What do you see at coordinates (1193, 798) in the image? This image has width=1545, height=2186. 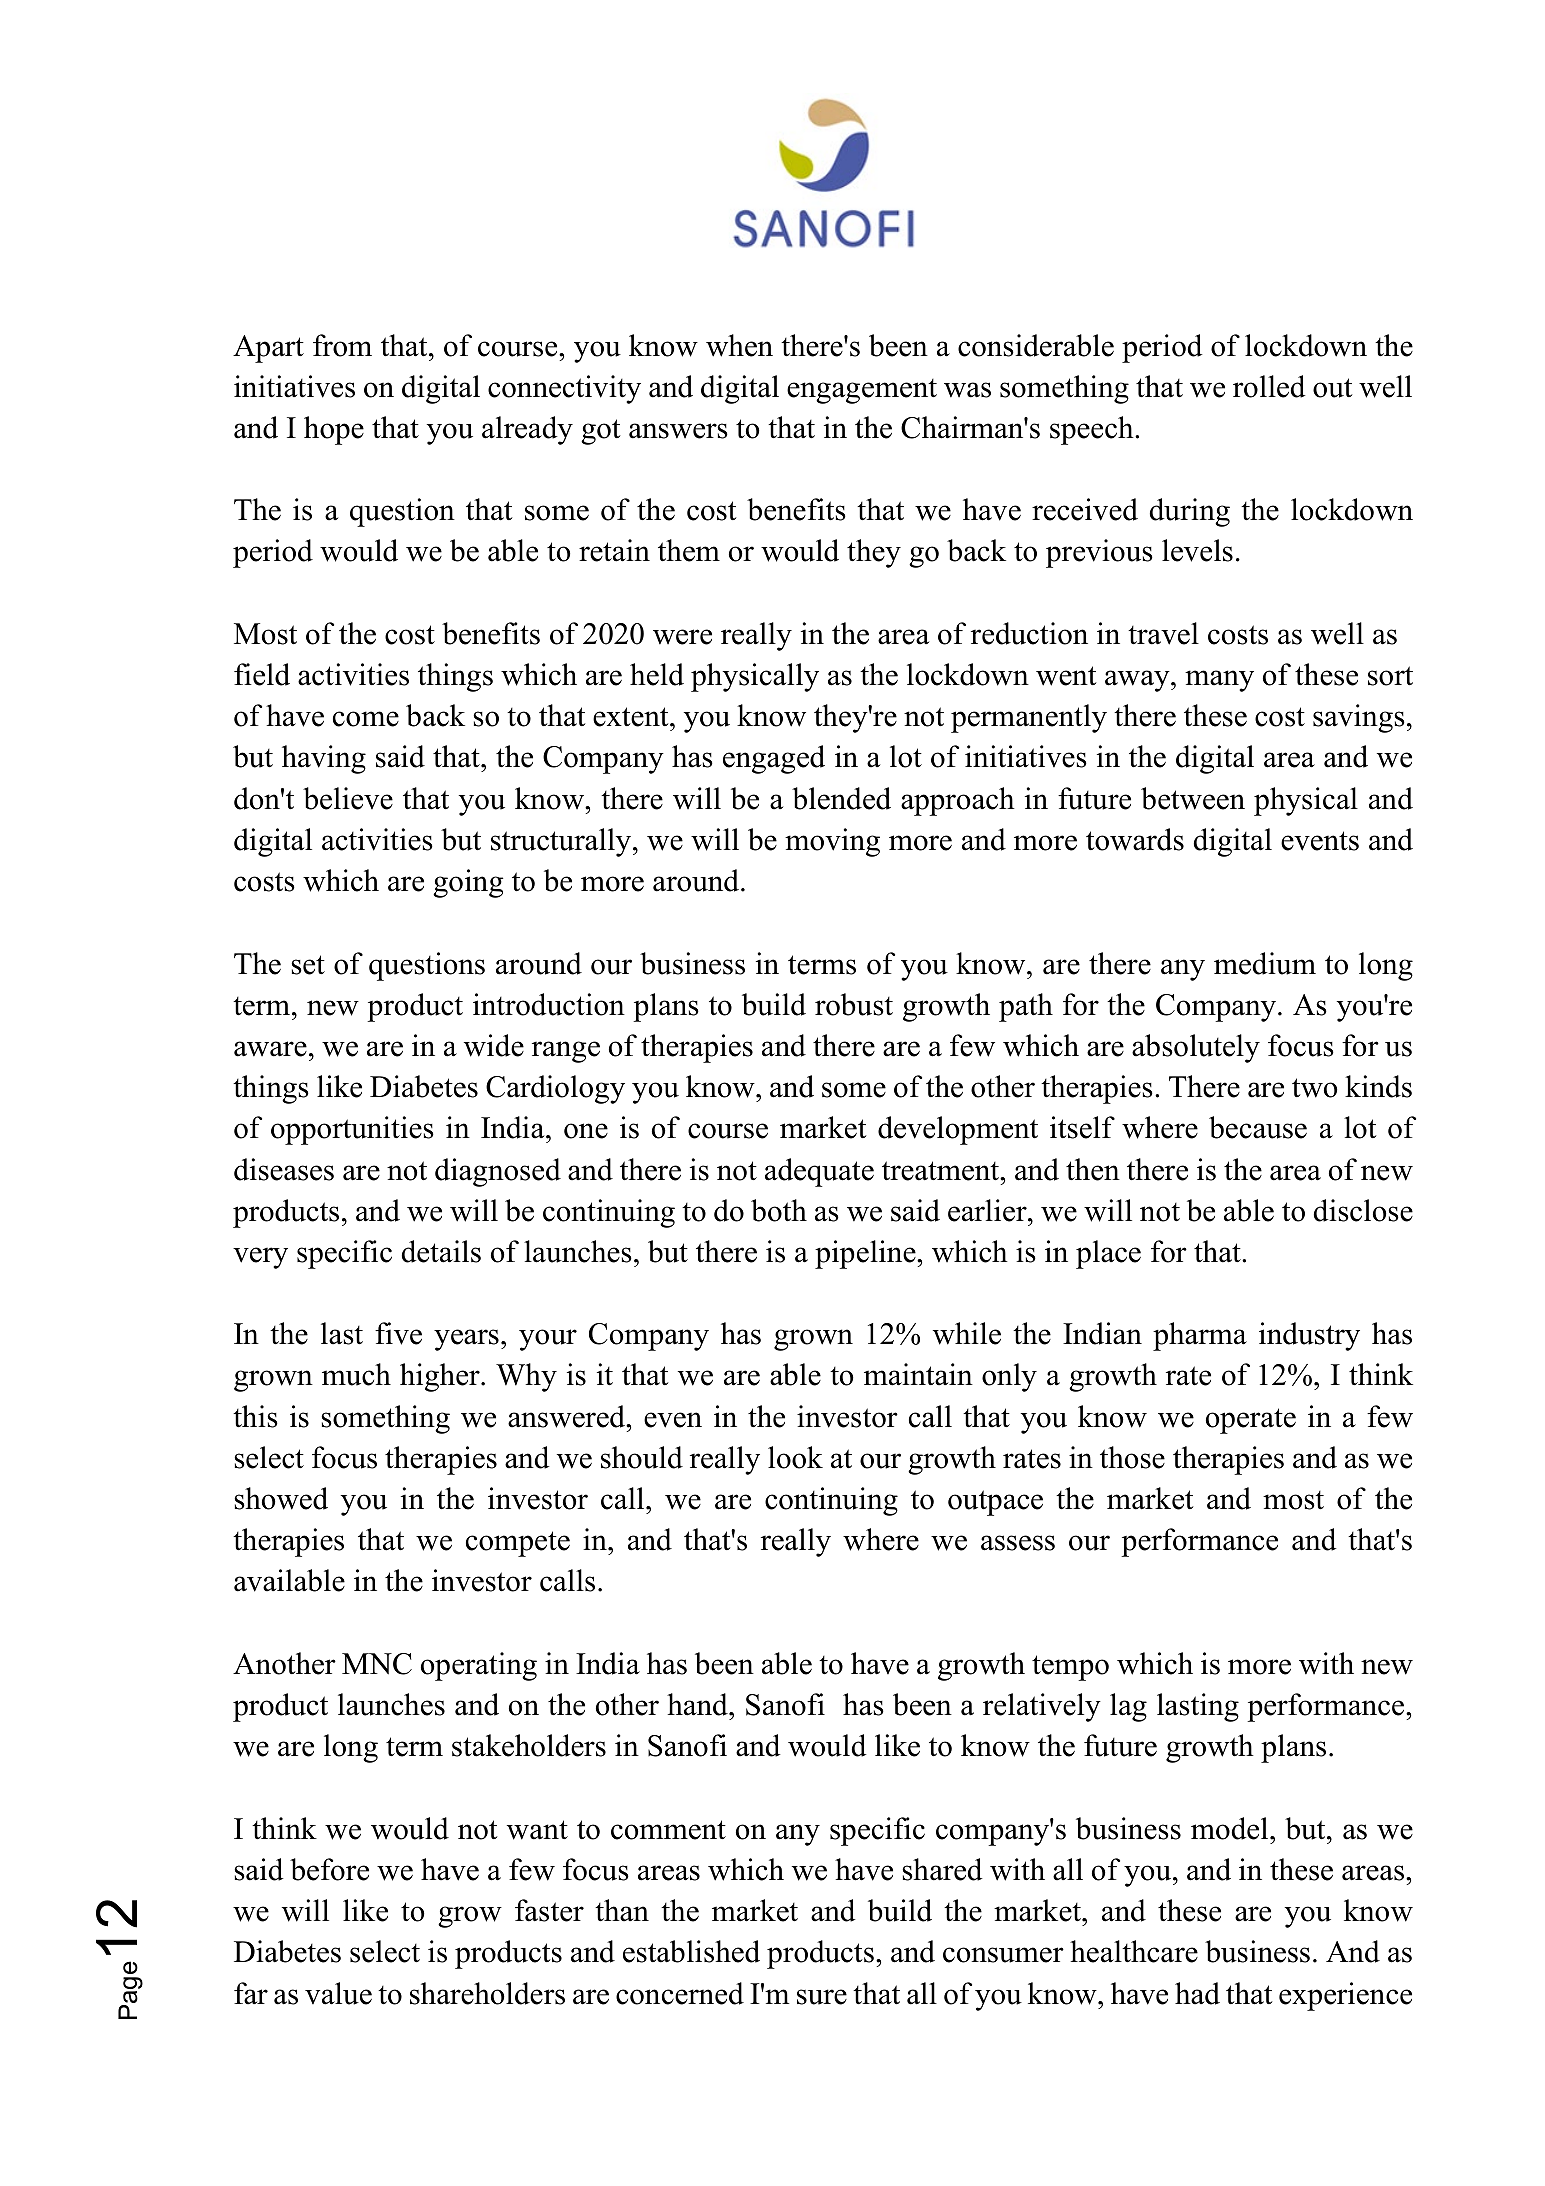 I see `between` at bounding box center [1193, 798].
